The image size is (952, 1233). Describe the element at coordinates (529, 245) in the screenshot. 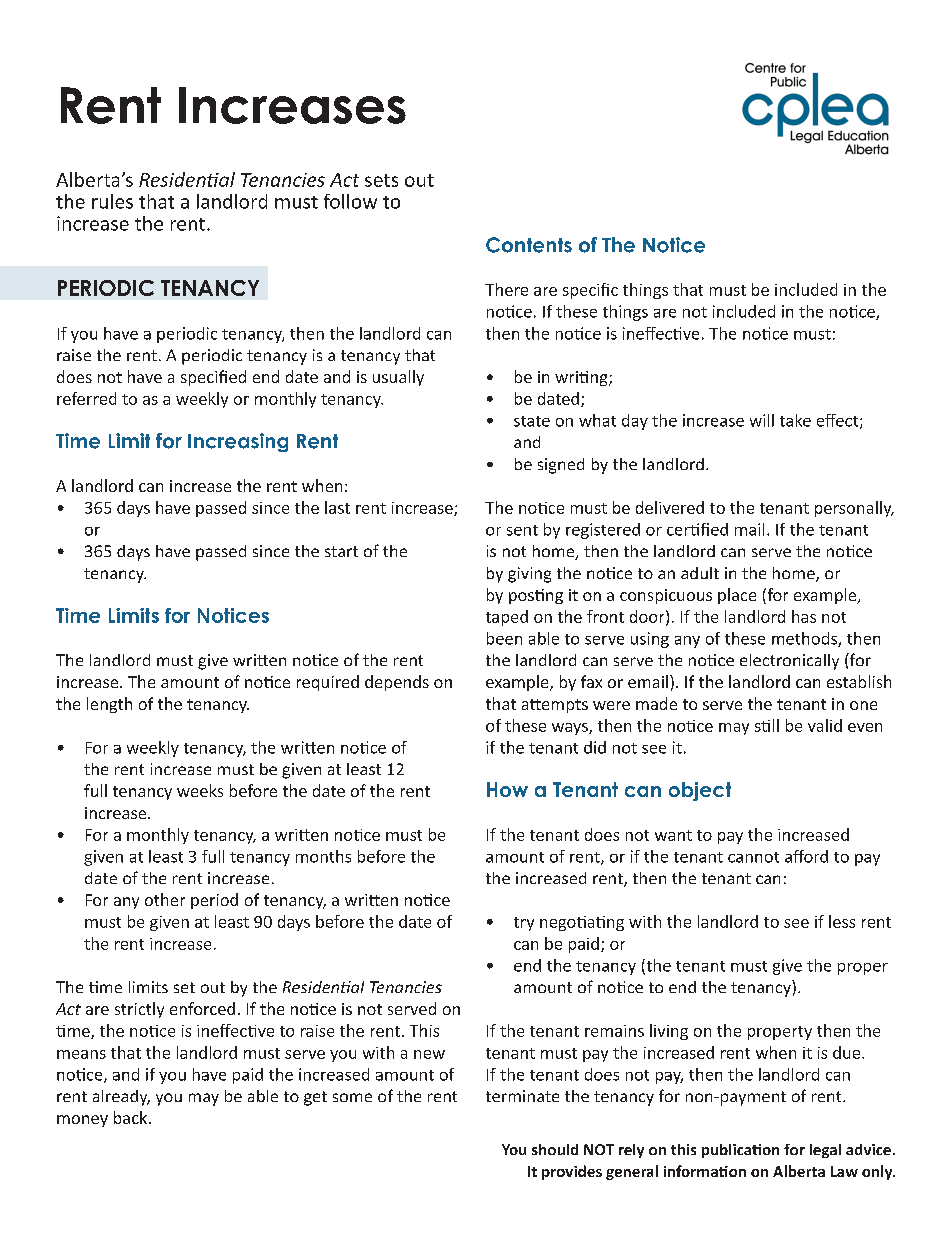

I see `Contents` at that location.
